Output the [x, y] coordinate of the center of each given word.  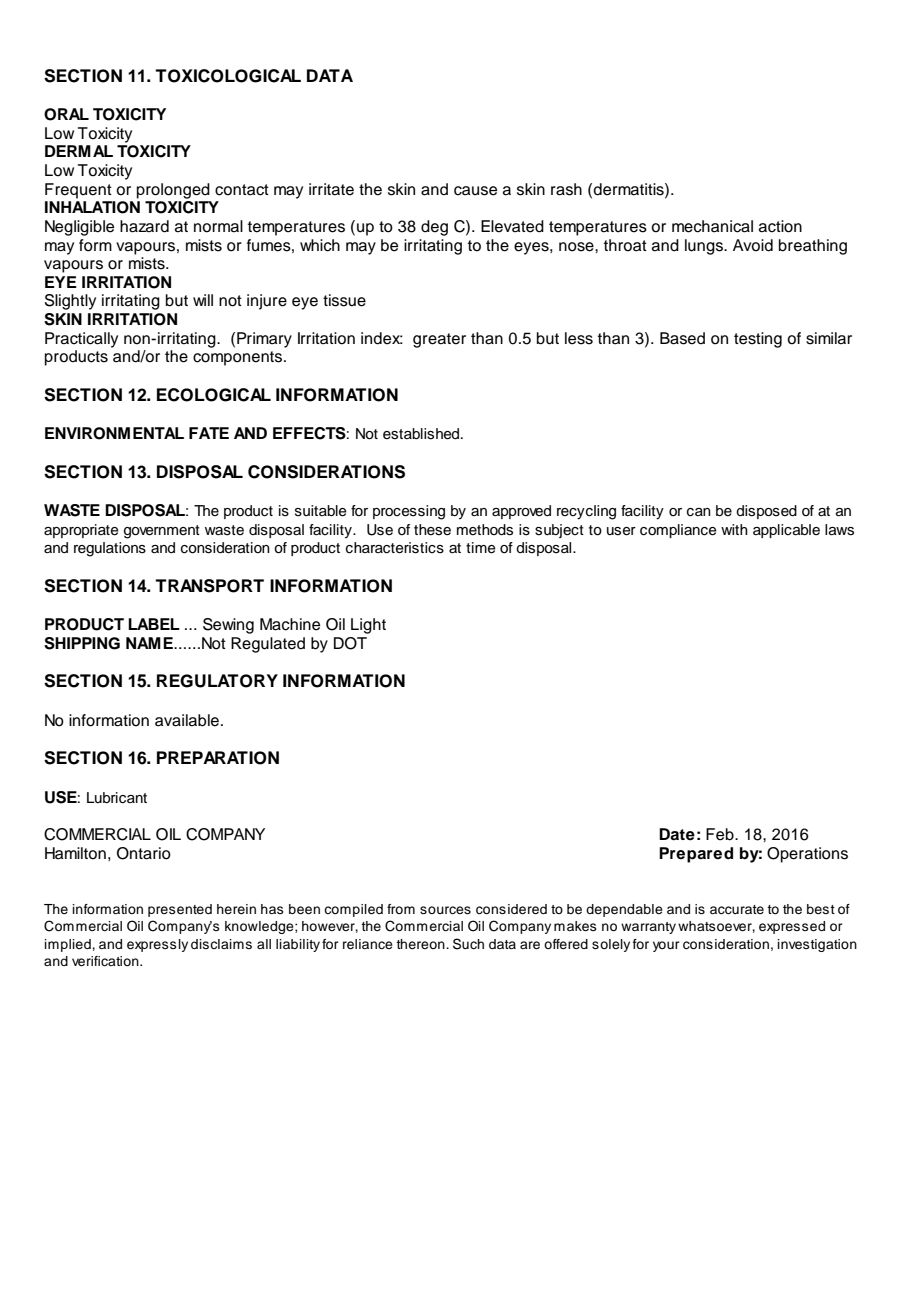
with [734, 529]
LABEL [154, 624]
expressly [157, 945]
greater [439, 340]
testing [758, 340]
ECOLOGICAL [214, 395]
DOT [350, 643]
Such [468, 944]
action [780, 226]
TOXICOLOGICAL [228, 76]
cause [475, 191]
